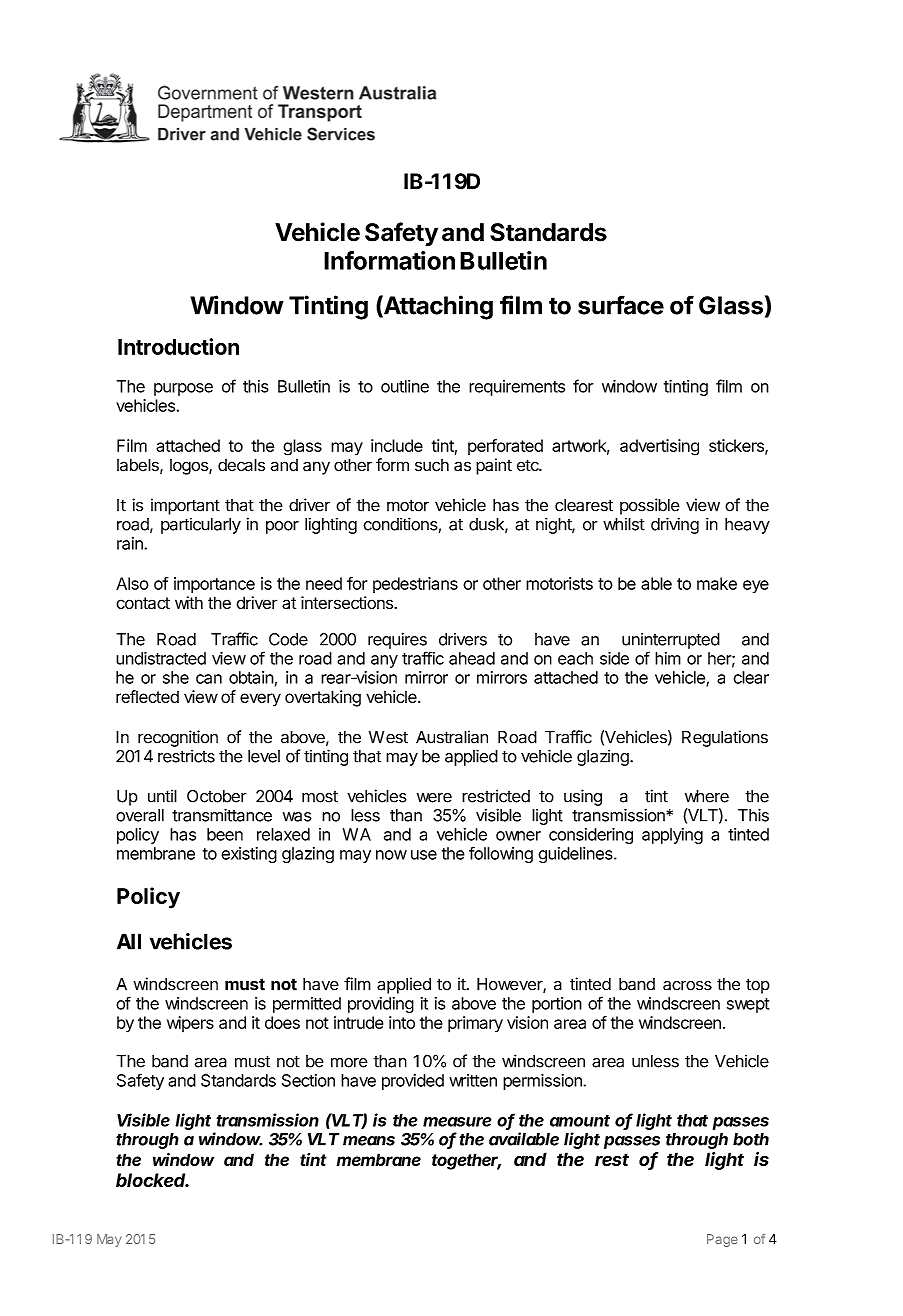 Image resolution: width=903 pixels, height=1316 pixels. Describe the element at coordinates (178, 346) in the page. I see `Introduction` at that location.
